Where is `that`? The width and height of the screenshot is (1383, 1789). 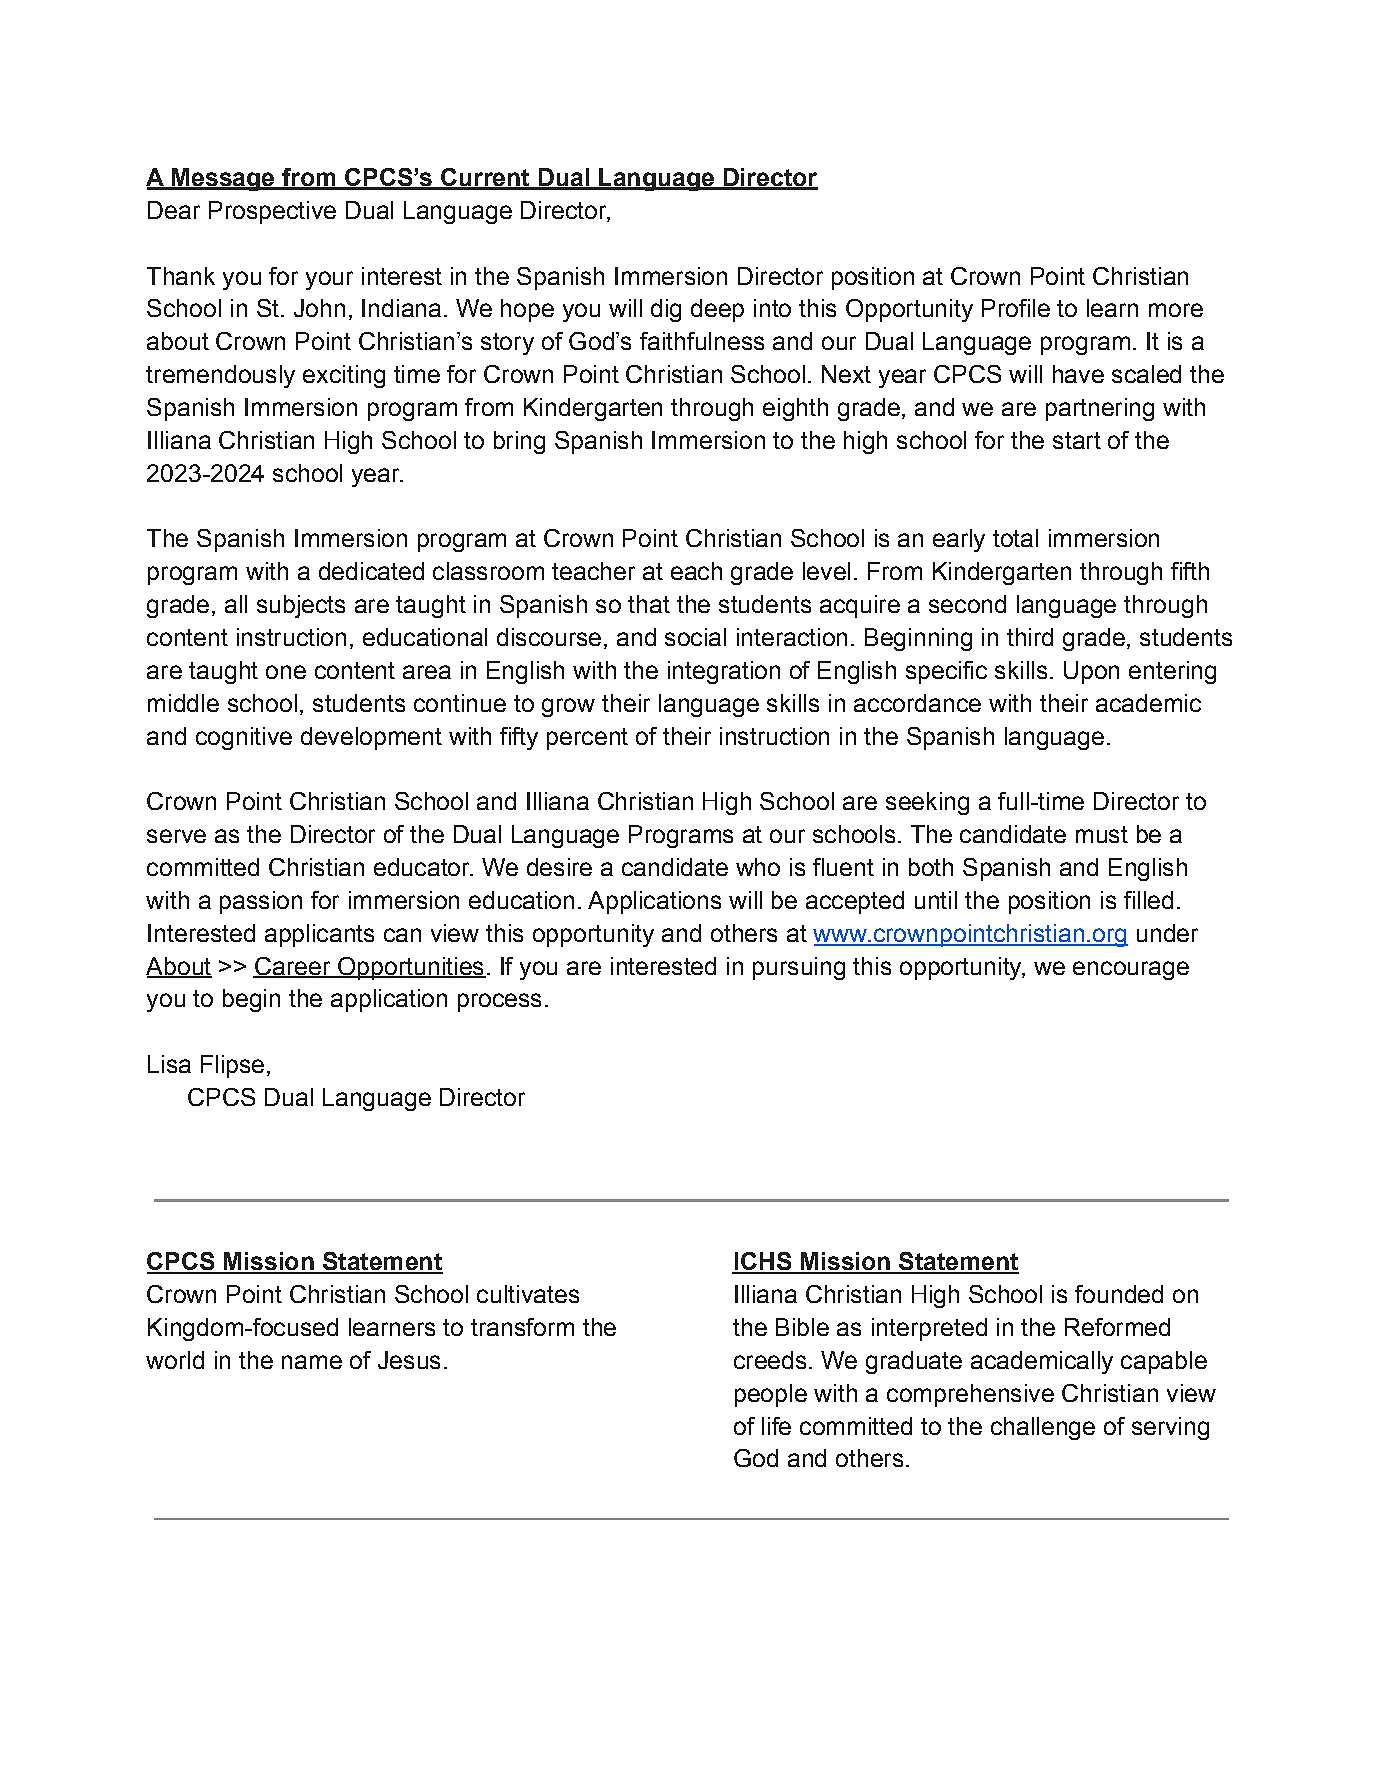
that is located at coordinates (649, 604).
